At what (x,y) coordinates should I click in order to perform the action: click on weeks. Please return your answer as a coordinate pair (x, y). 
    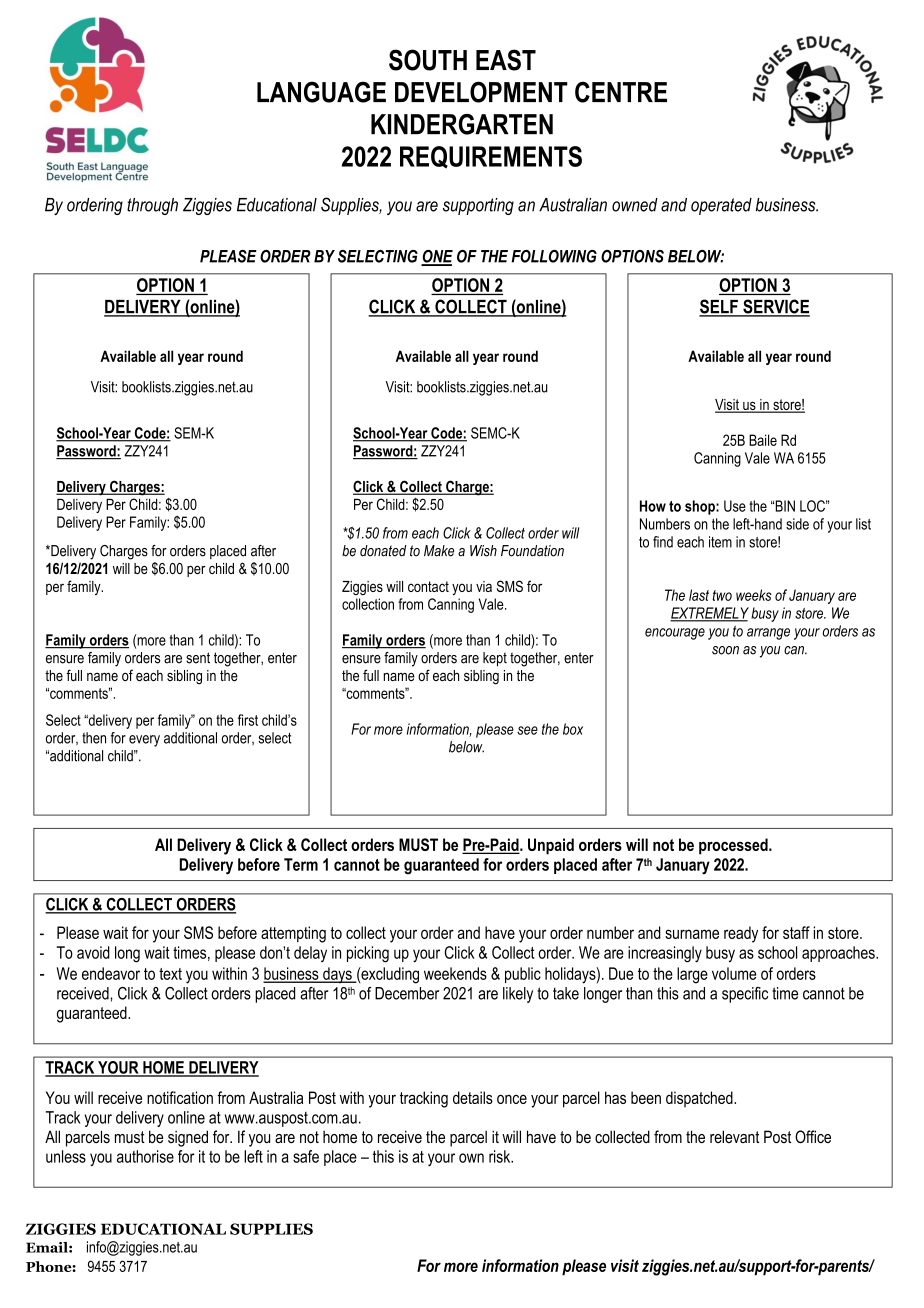
    Looking at the image, I should click on (754, 595).
